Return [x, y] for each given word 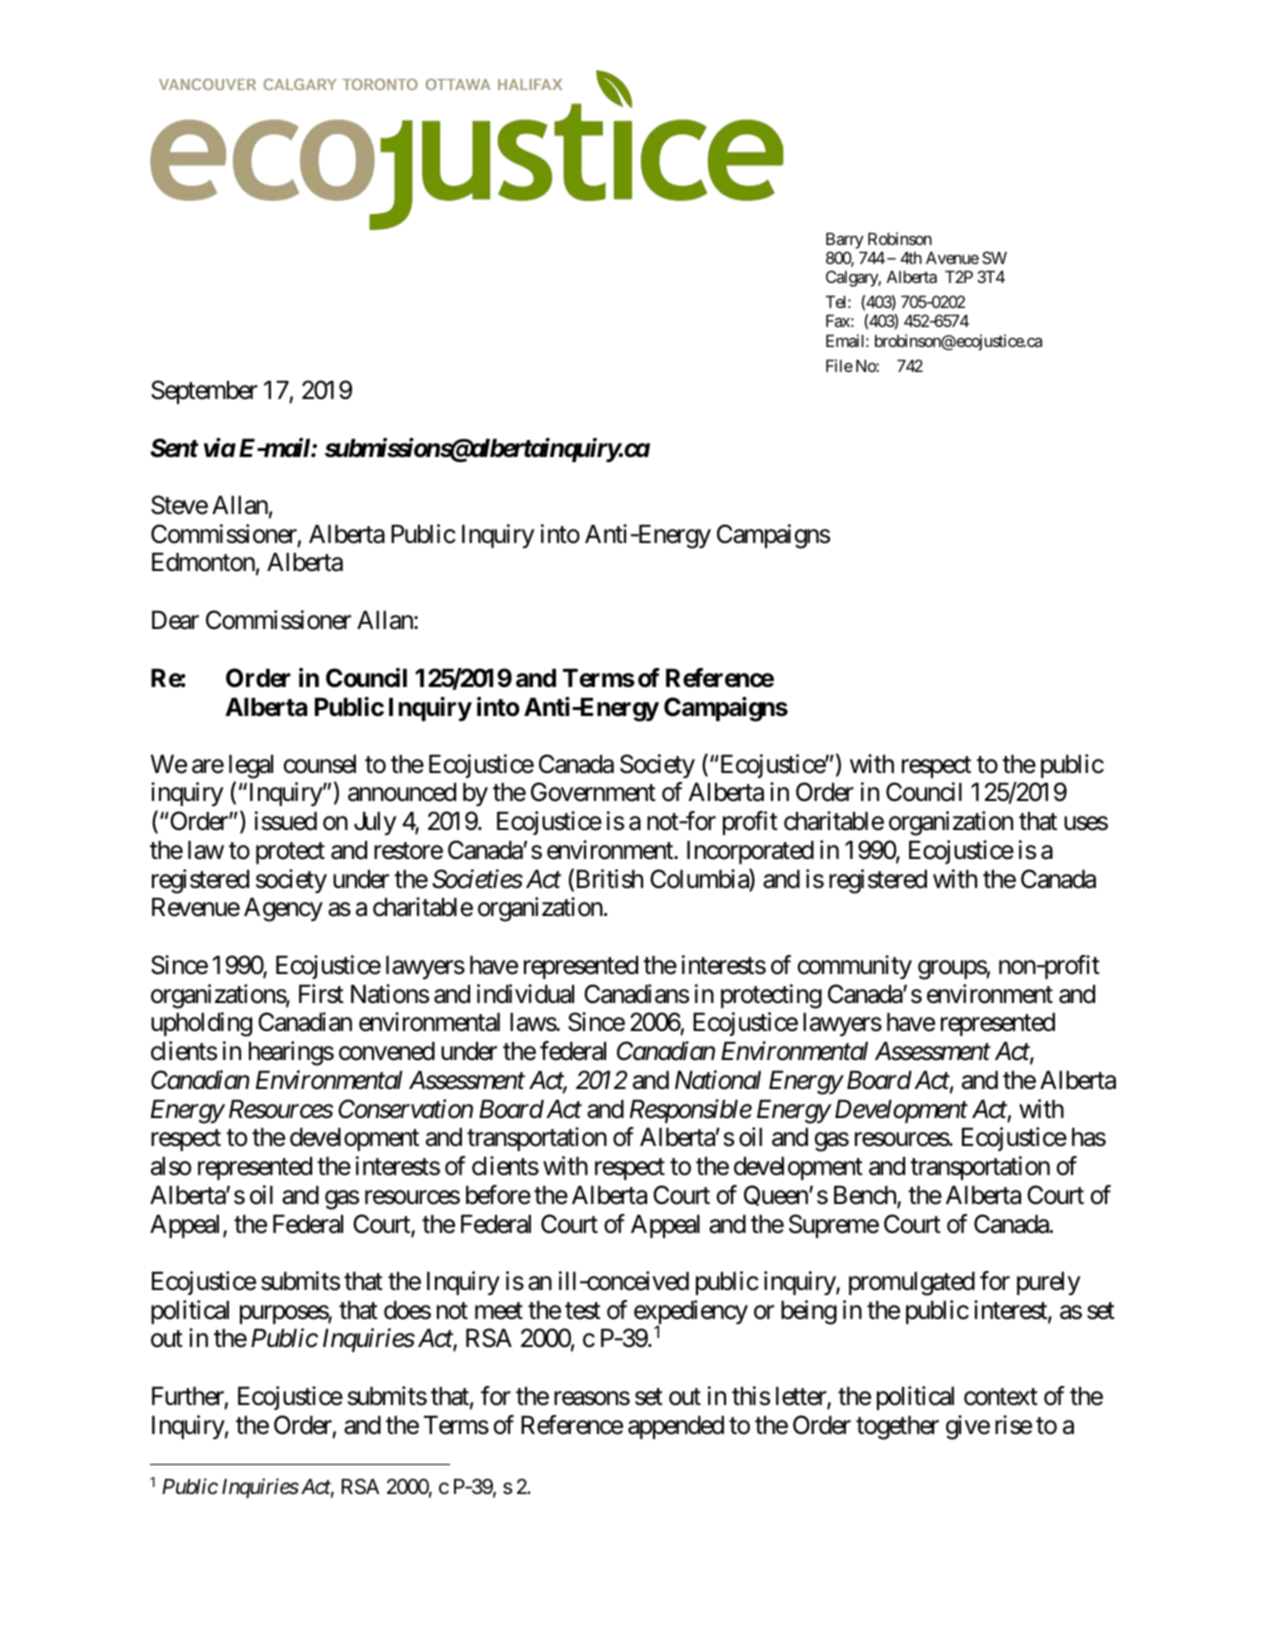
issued [286, 821]
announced [402, 792]
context [1001, 1397]
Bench [866, 1196]
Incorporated [750, 852]
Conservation [405, 1109]
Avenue [952, 258]
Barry [845, 241]
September [204, 392]
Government [593, 792]
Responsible [691, 1111]
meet [499, 1311]
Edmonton [203, 562]
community [855, 967]
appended [676, 1427]
